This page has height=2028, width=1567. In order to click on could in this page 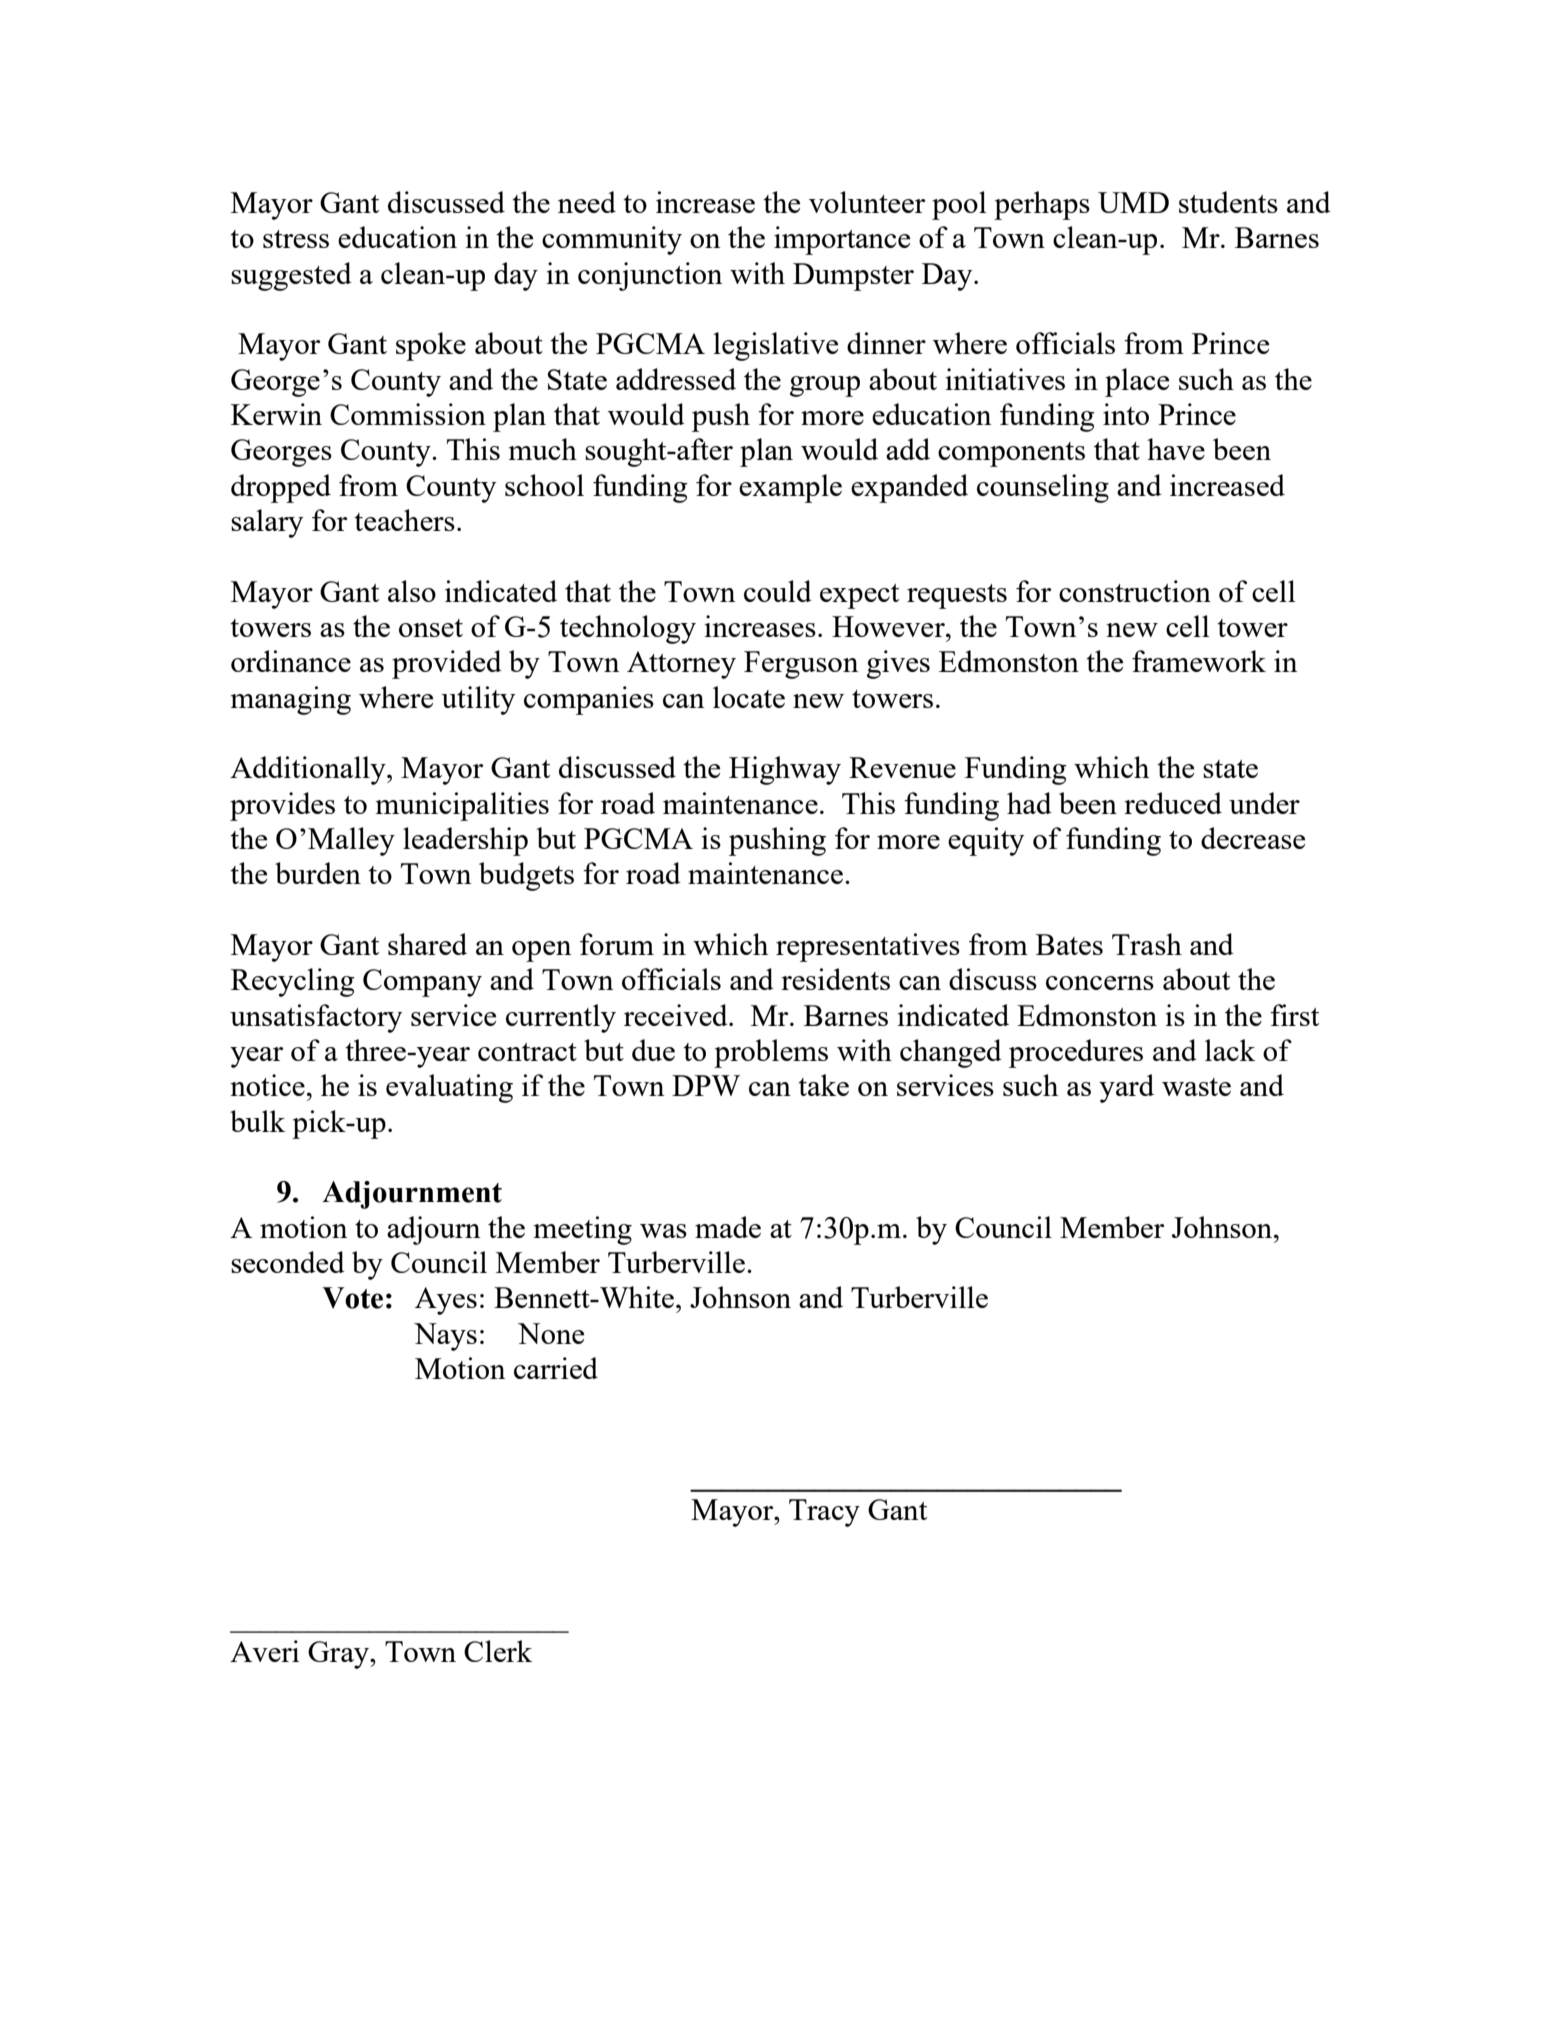, I will do `click(778, 591)`.
